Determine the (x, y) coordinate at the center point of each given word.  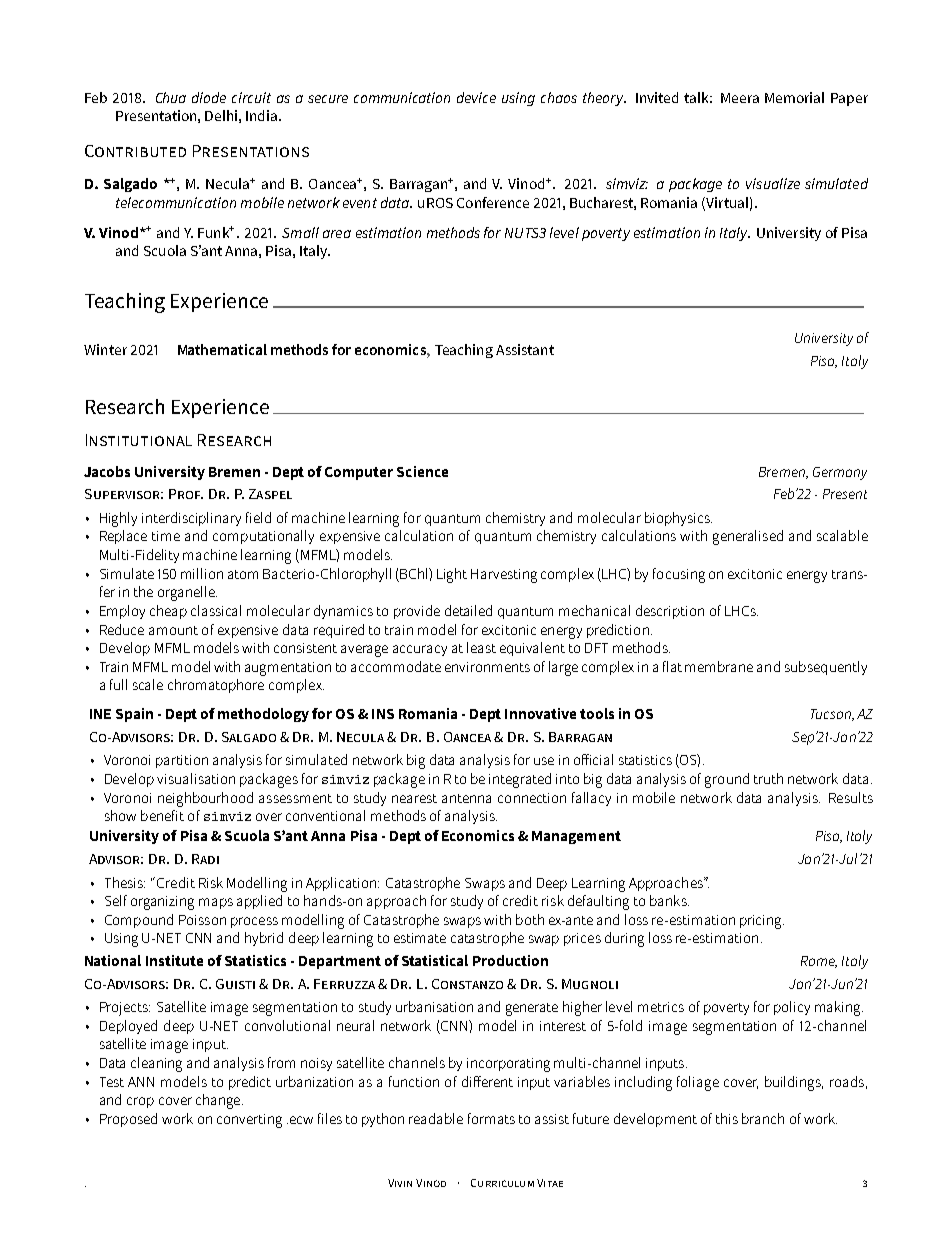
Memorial (794, 97)
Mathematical (222, 349)
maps (216, 903)
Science (422, 471)
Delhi (221, 115)
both (530, 919)
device (476, 97)
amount (173, 630)
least (481, 647)
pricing (762, 922)
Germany (840, 473)
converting (249, 1121)
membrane (719, 666)
